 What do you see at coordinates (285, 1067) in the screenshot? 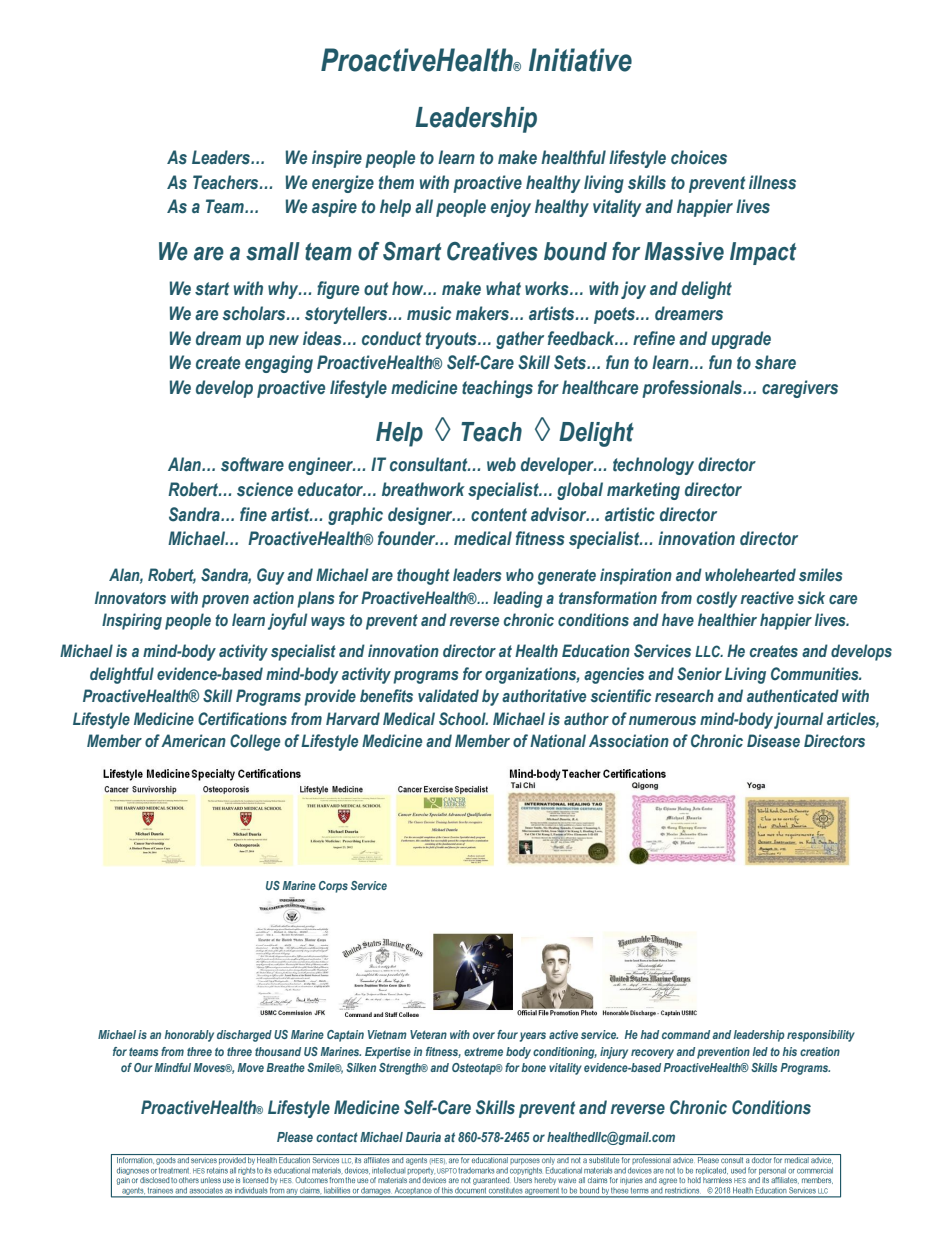
I see `Breathe` at bounding box center [285, 1067].
